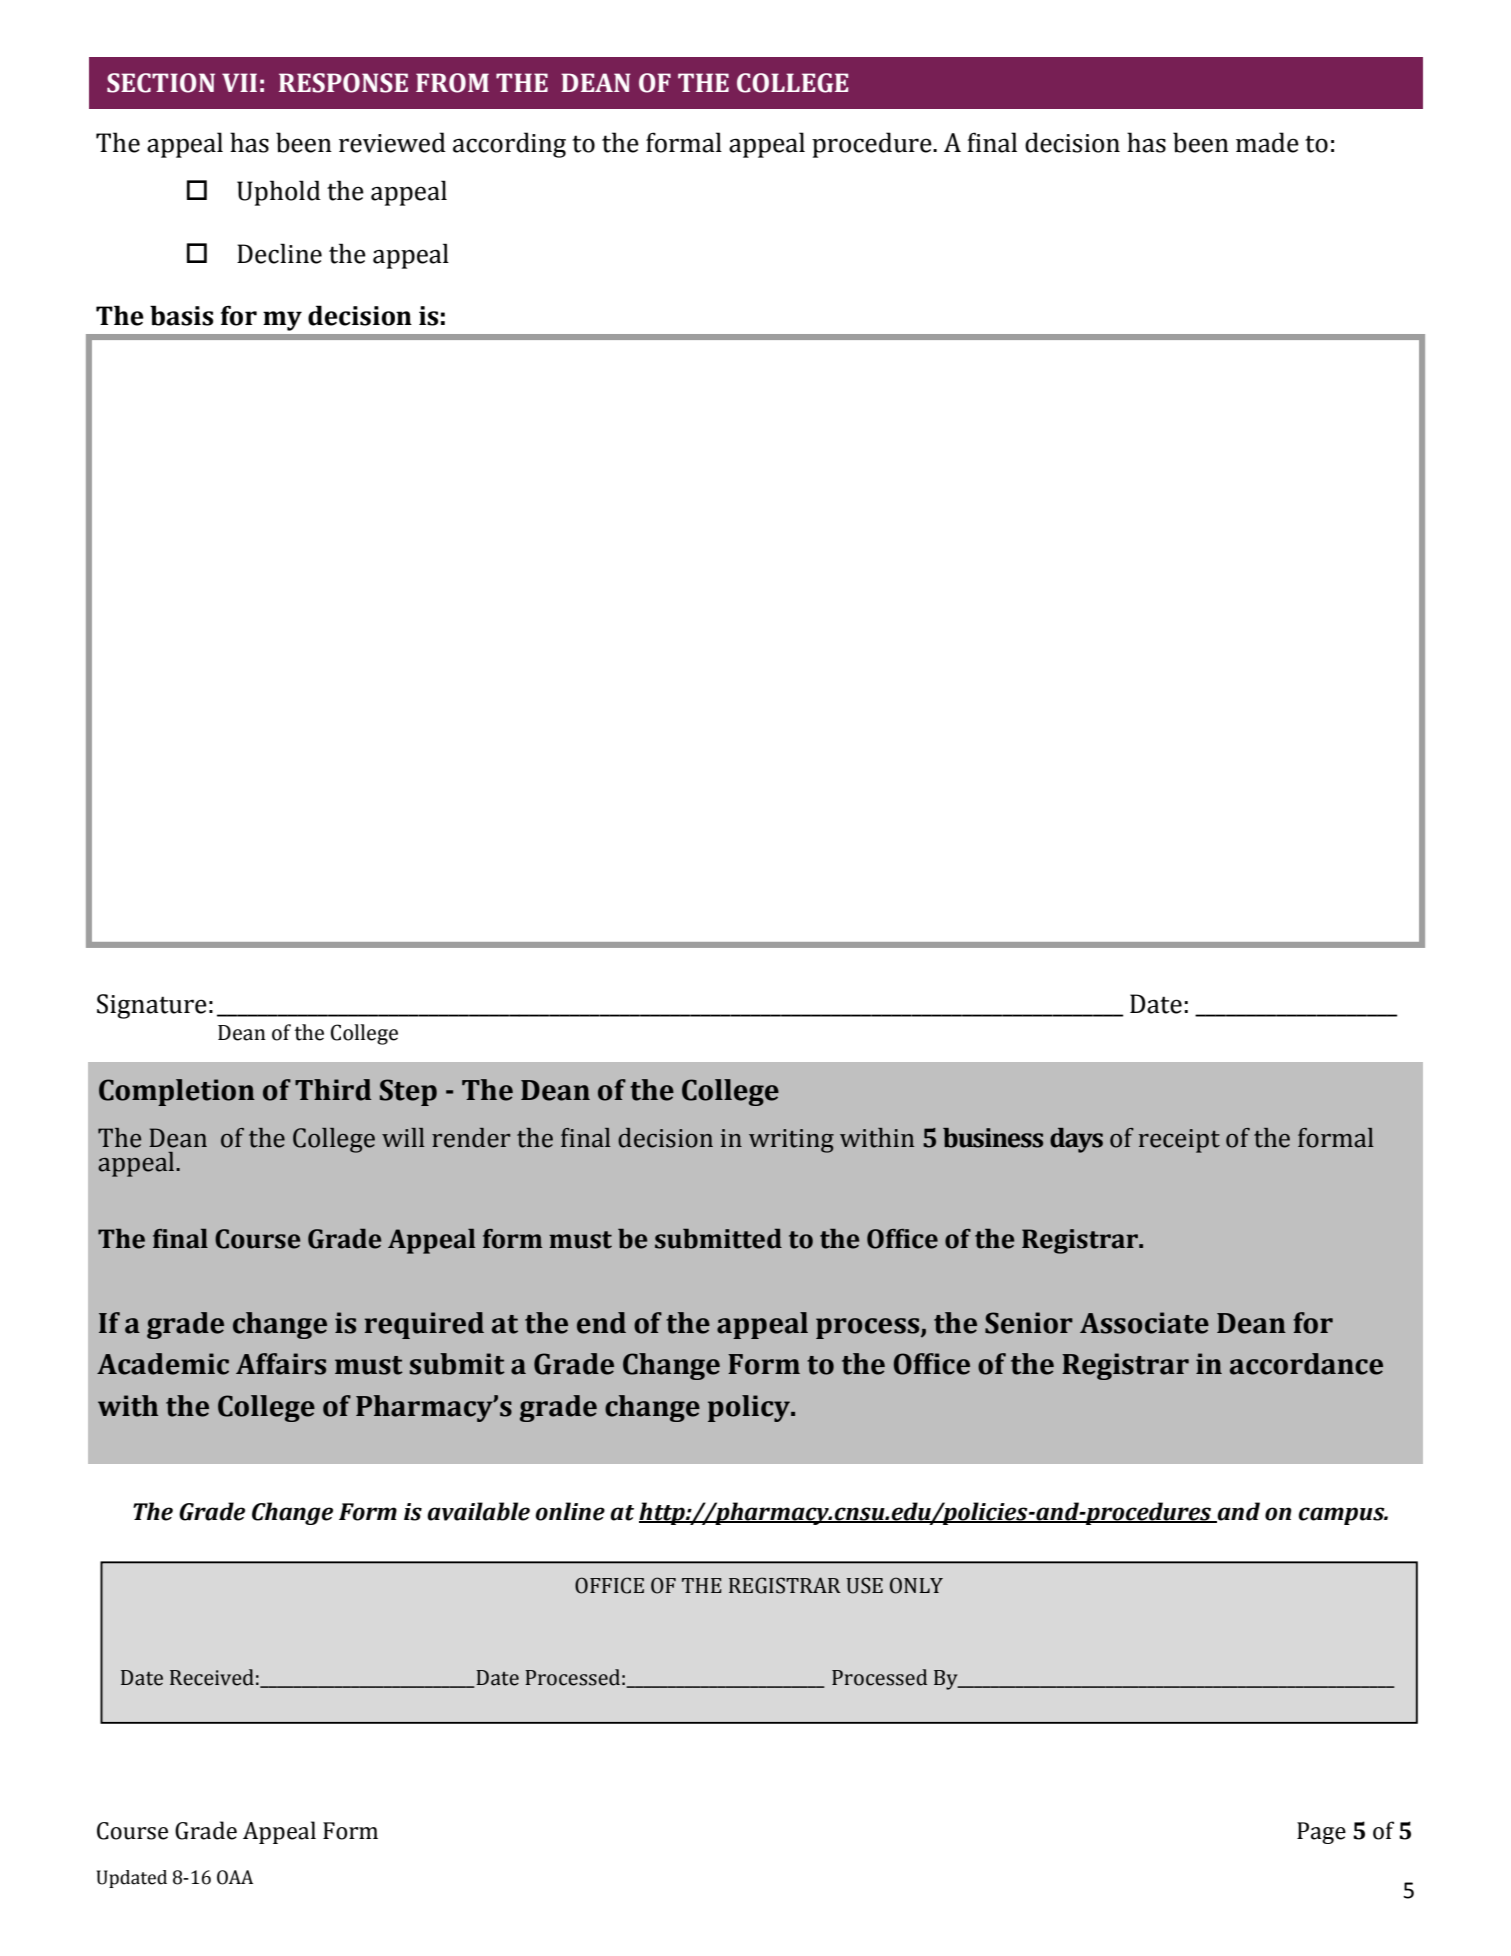 The image size is (1511, 1956). I want to click on accordance, so click(1306, 1364).
